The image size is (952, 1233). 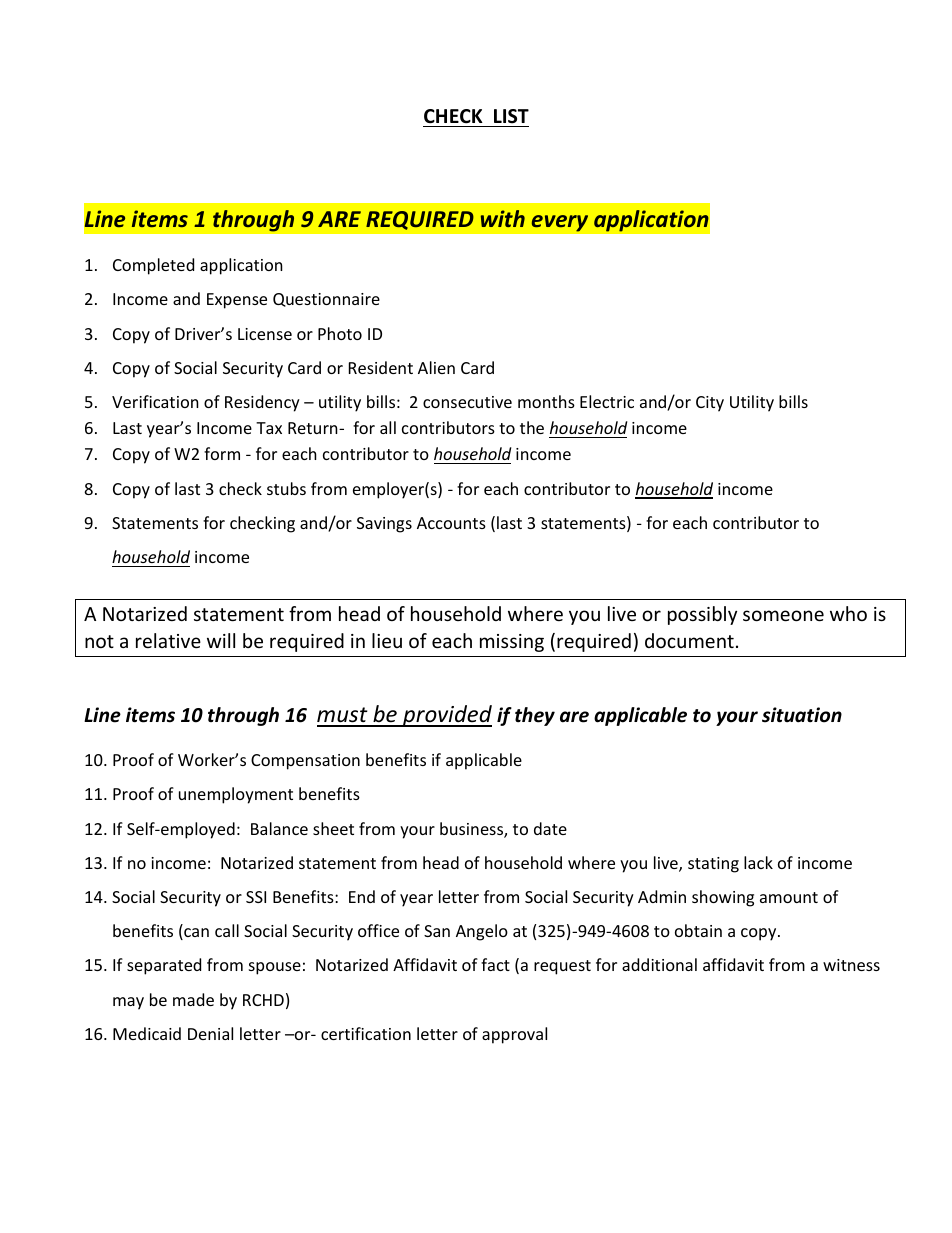 I want to click on date, so click(x=550, y=828).
